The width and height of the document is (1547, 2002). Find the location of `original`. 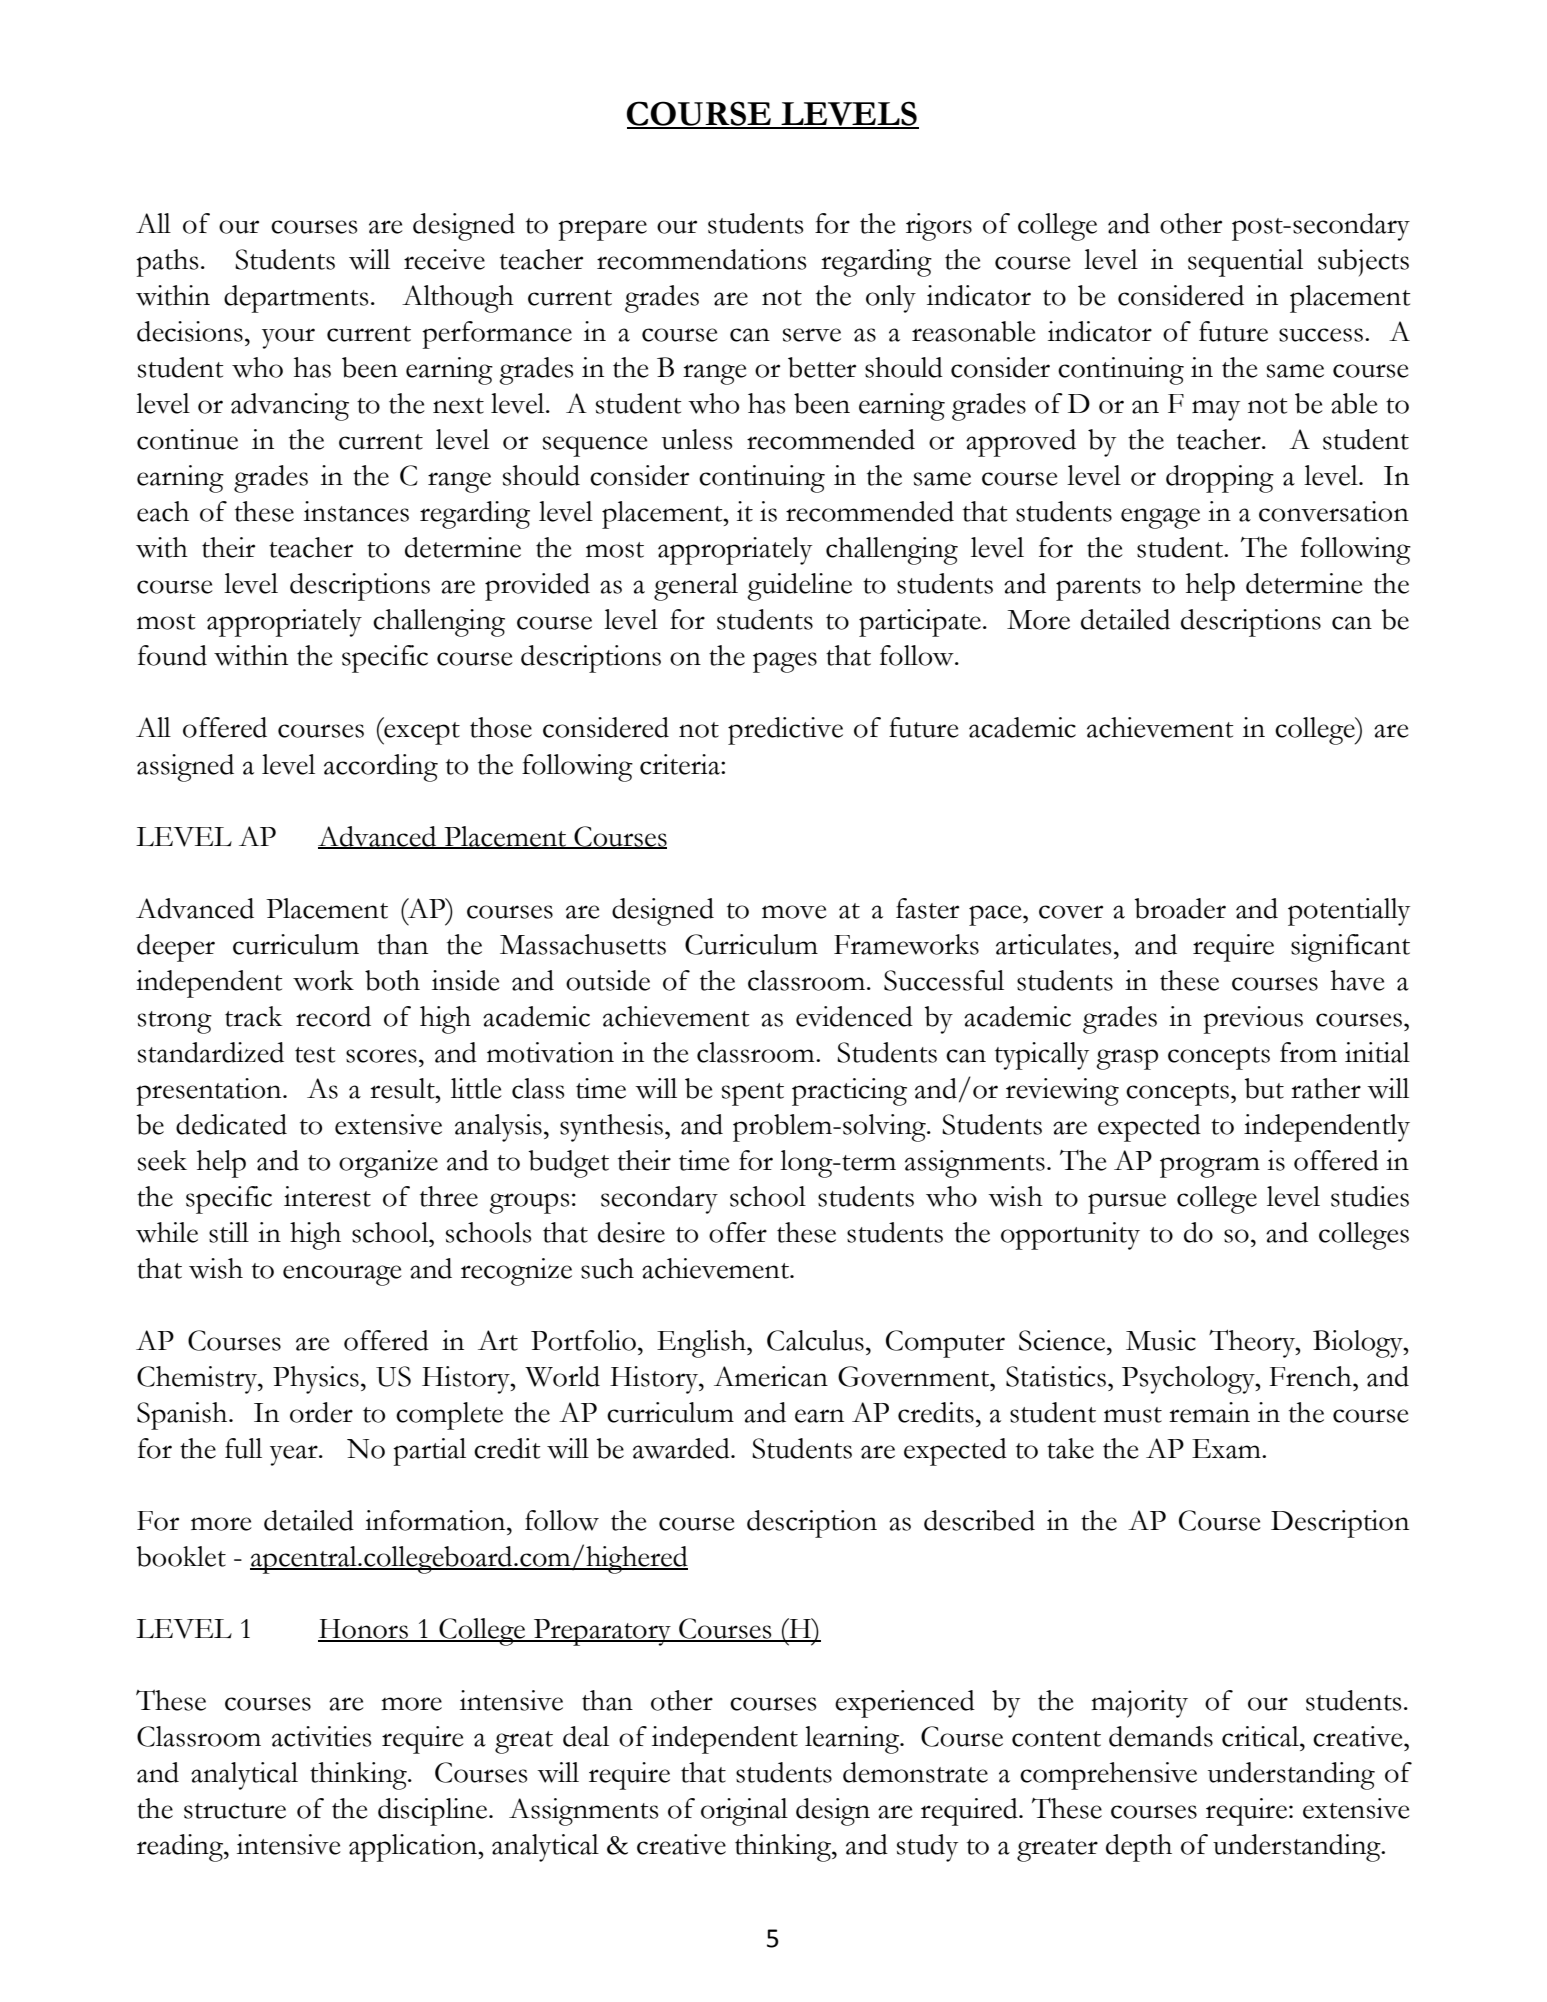

original is located at coordinates (744, 1812).
